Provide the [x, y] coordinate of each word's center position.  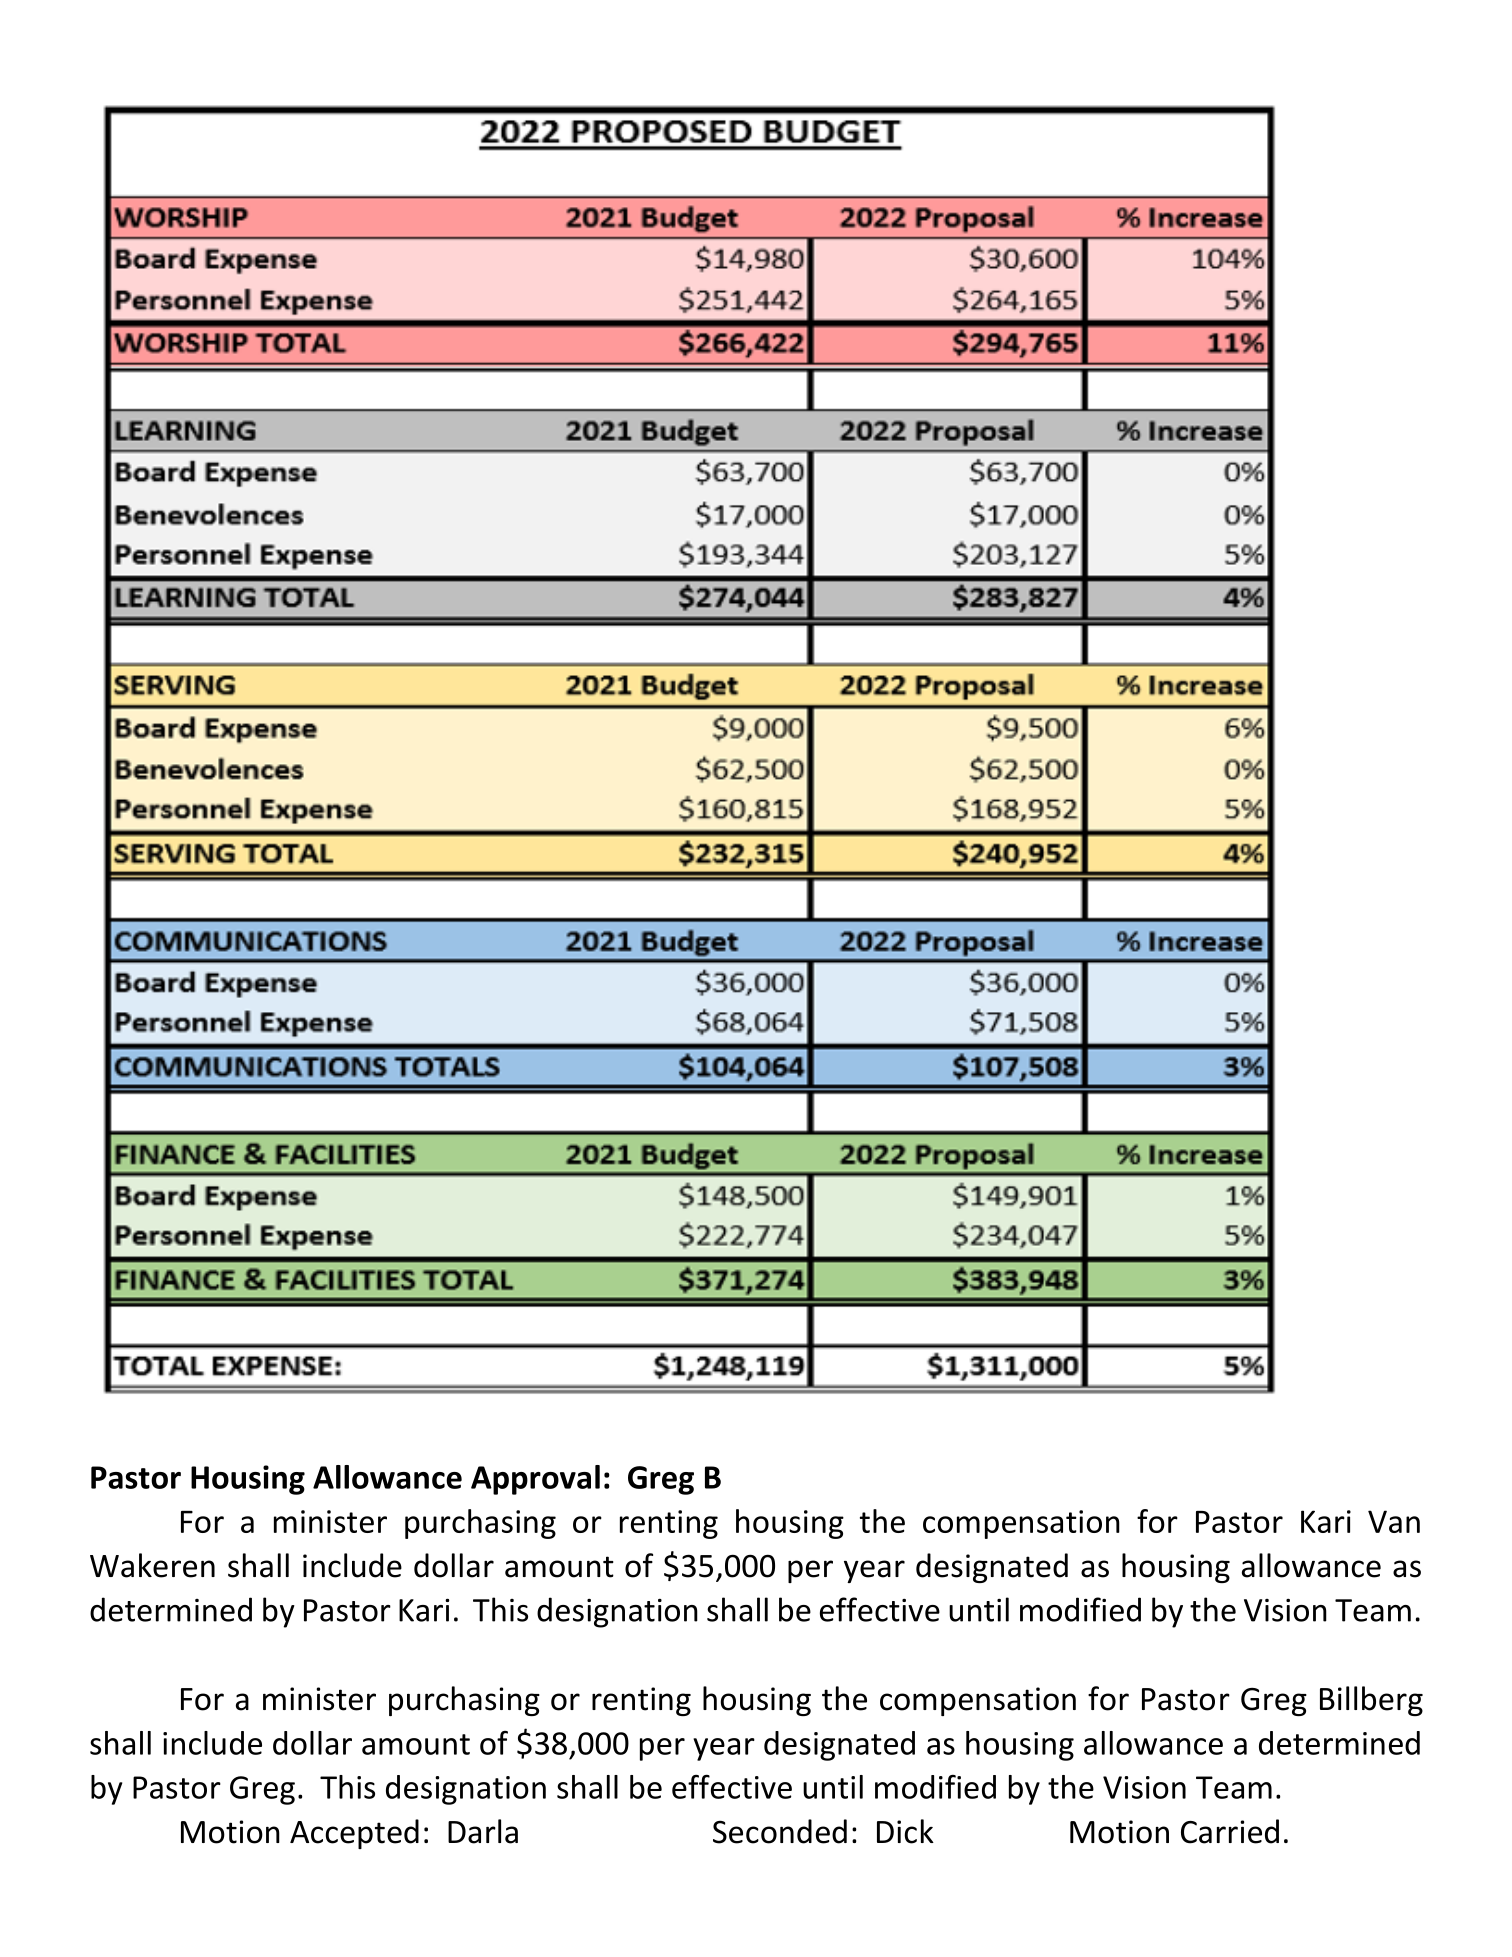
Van [1394, 1521]
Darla [483, 1831]
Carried [1230, 1831]
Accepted [354, 1834]
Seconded [780, 1831]
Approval [535, 1480]
